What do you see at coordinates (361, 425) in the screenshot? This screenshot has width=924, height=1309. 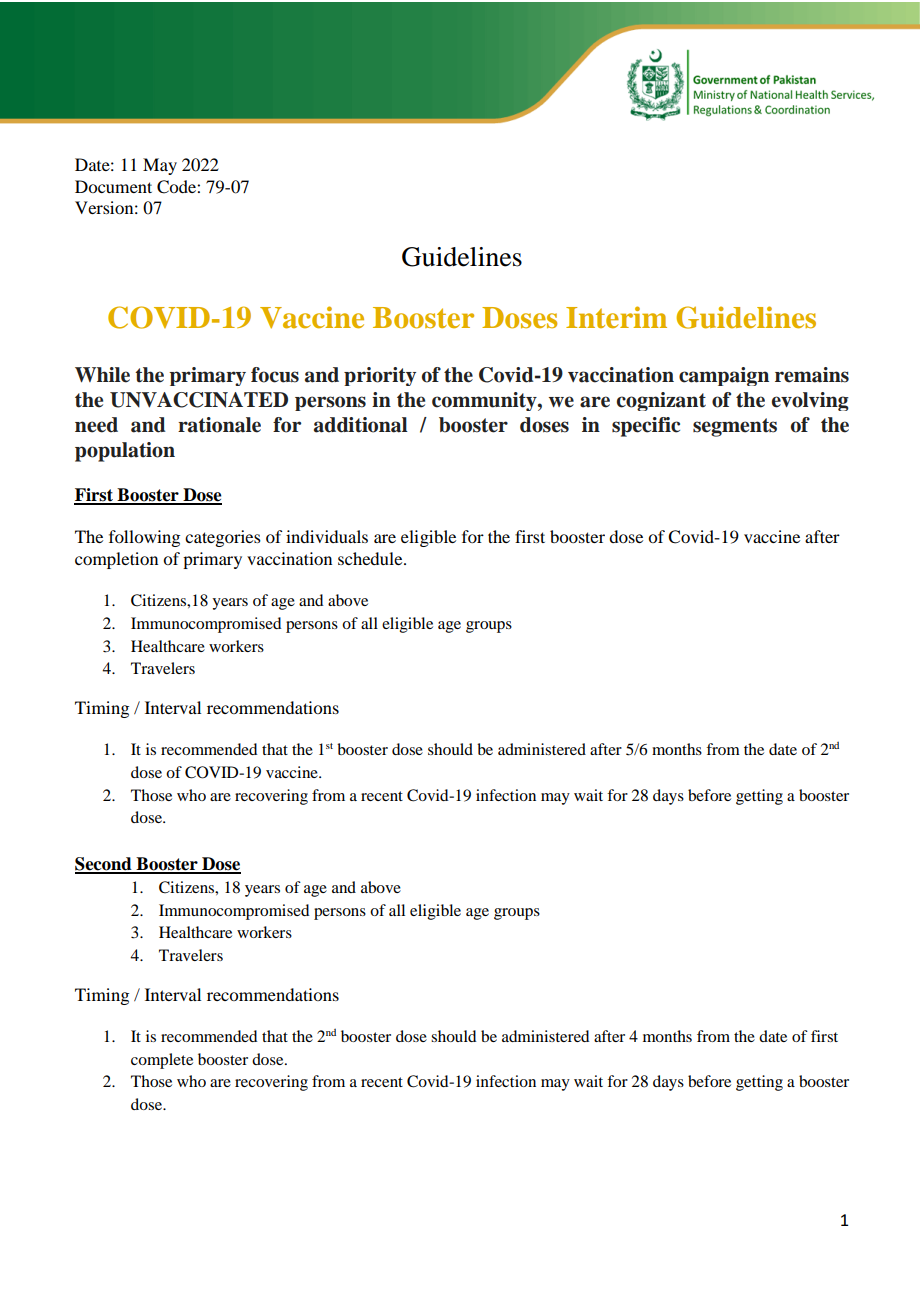 I see `additional` at bounding box center [361, 425].
